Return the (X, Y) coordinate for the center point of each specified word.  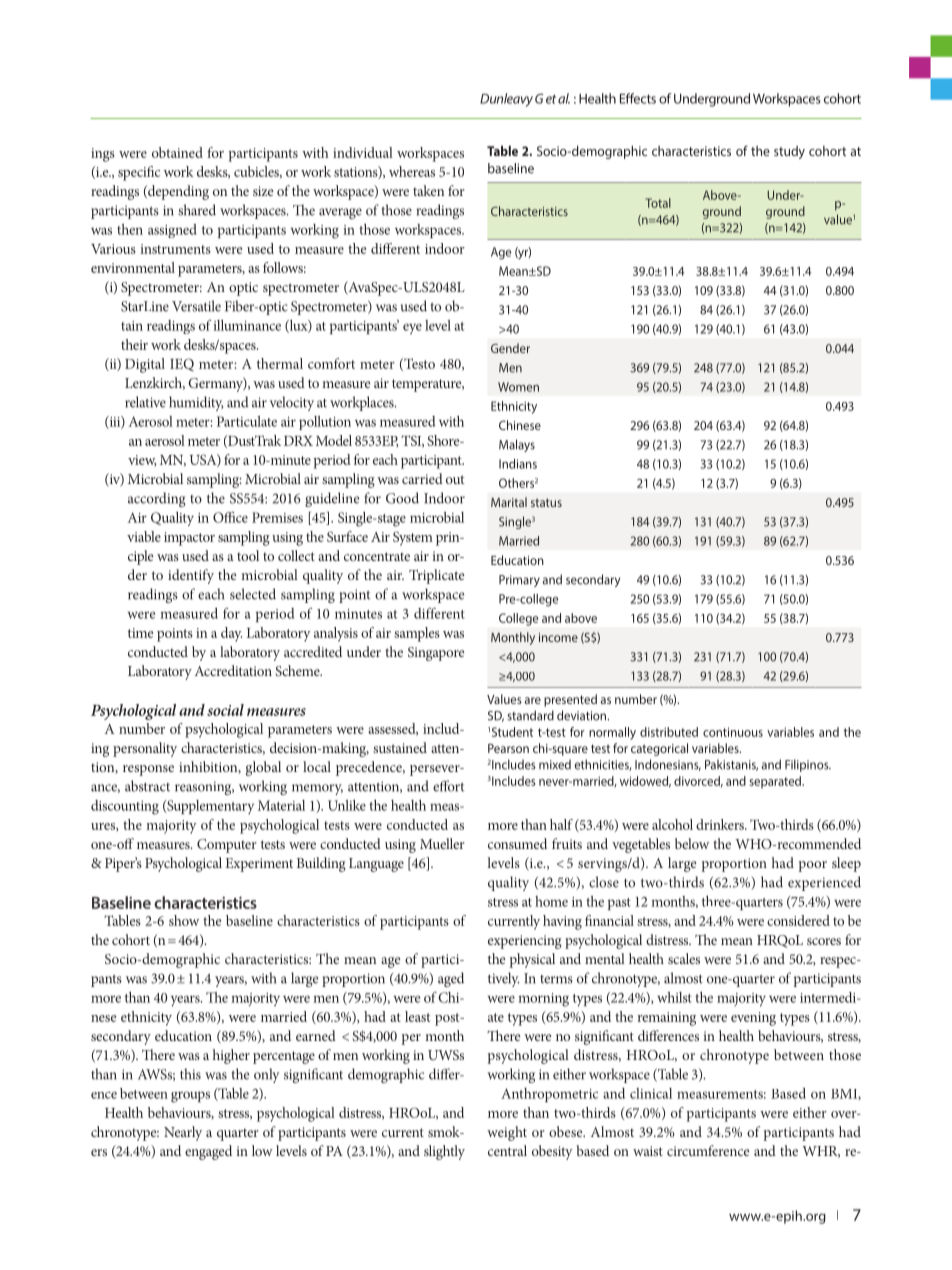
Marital (509, 502)
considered (798, 920)
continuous (733, 732)
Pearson (508, 748)
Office (230, 517)
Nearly (183, 1133)
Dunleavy (506, 100)
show (184, 920)
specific (139, 173)
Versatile (196, 306)
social (225, 710)
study (789, 152)
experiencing (525, 942)
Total (658, 203)
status (546, 502)
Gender (510, 348)
